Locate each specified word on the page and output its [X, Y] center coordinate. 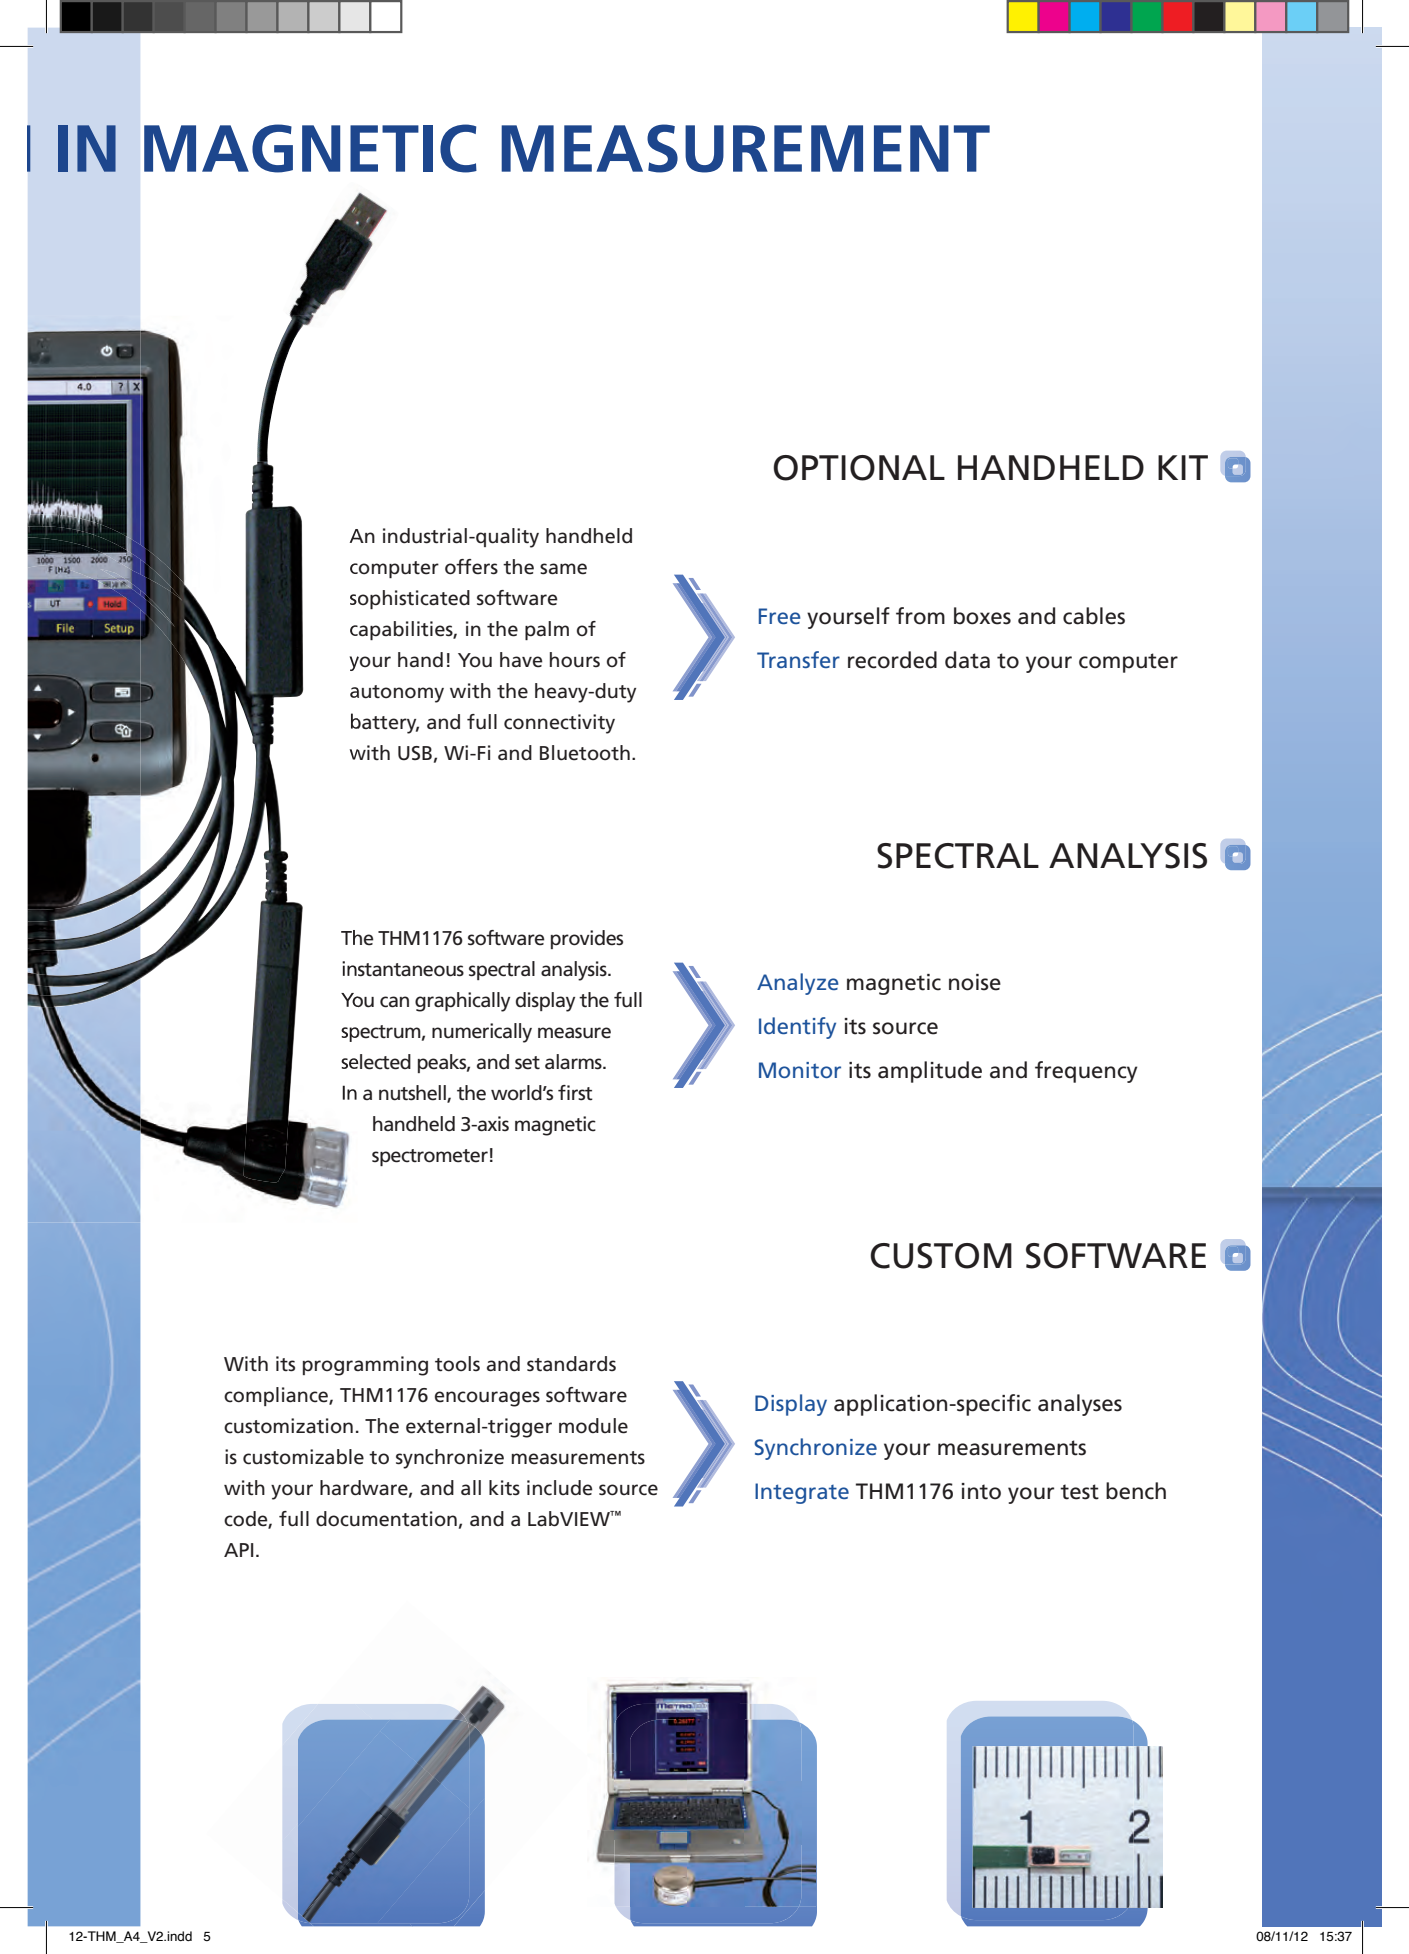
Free [780, 616]
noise [975, 982]
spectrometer [430, 1157]
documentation [386, 1519]
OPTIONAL [859, 468]
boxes [982, 616]
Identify [797, 1028]
